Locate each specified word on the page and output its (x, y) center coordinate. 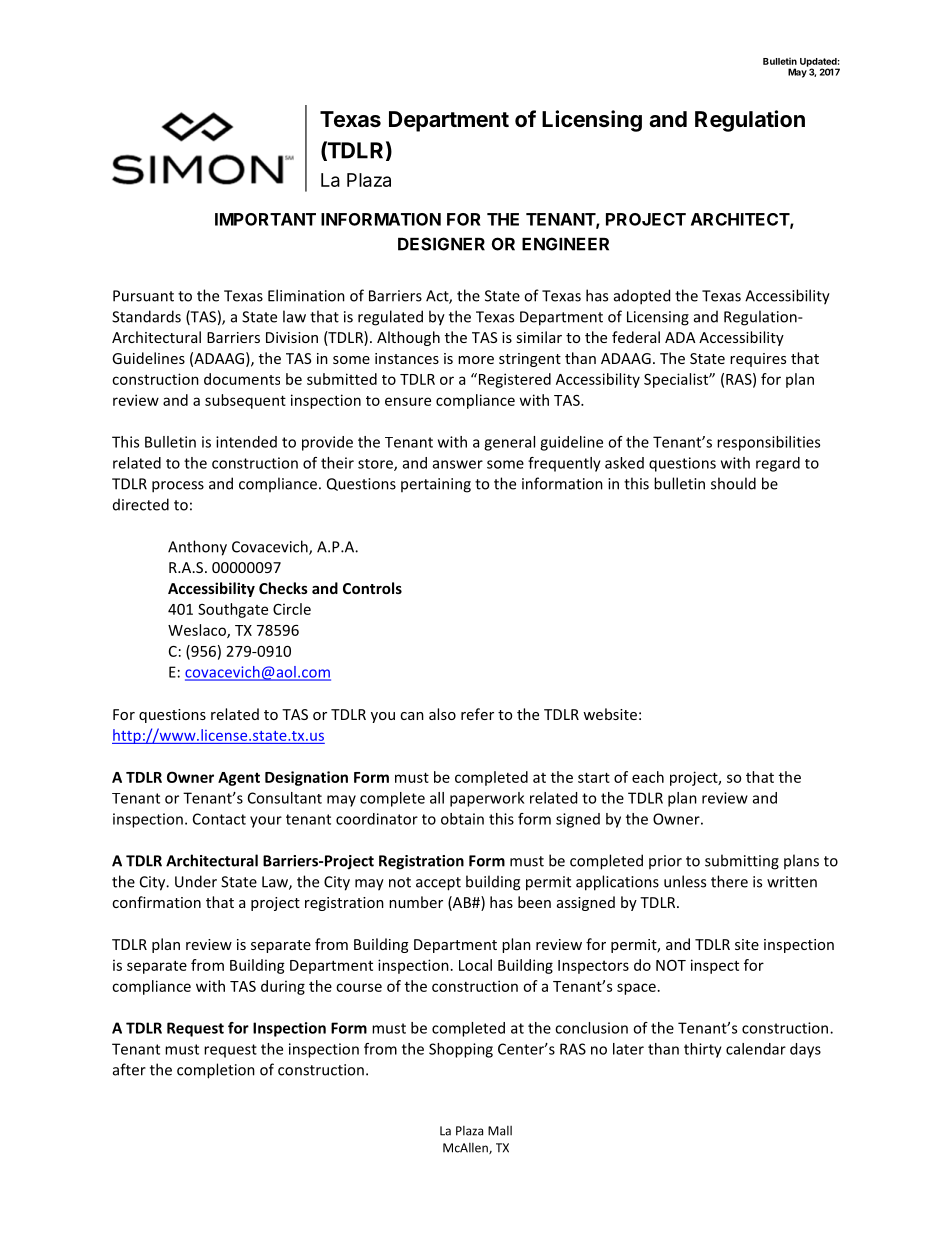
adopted (642, 297)
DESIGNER (441, 244)
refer (477, 714)
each (648, 777)
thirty (703, 1050)
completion (216, 1071)
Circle (292, 609)
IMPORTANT (265, 219)
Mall (500, 1131)
